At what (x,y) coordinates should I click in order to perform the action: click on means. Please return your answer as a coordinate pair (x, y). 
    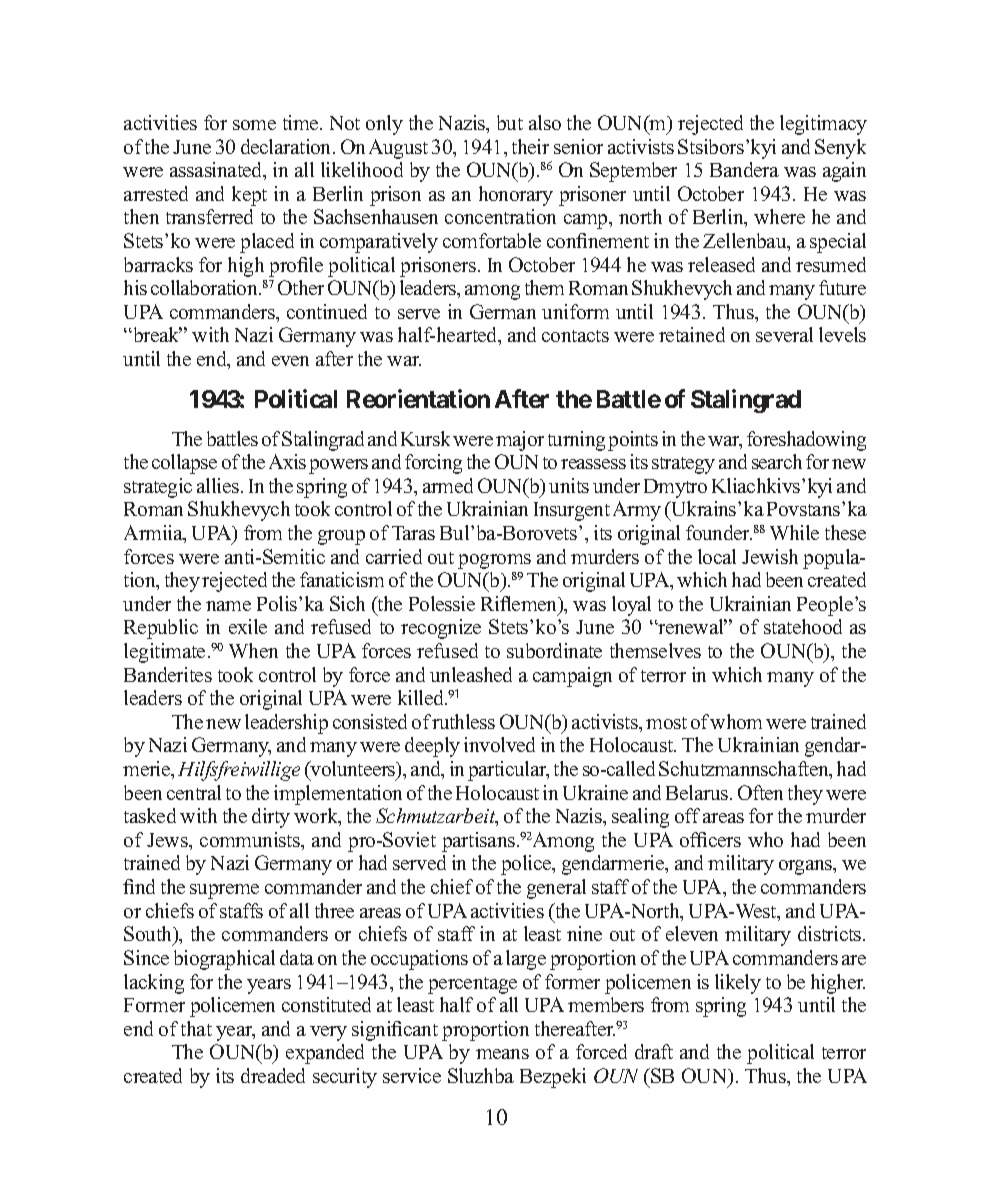
    Looking at the image, I should click on (502, 1054).
